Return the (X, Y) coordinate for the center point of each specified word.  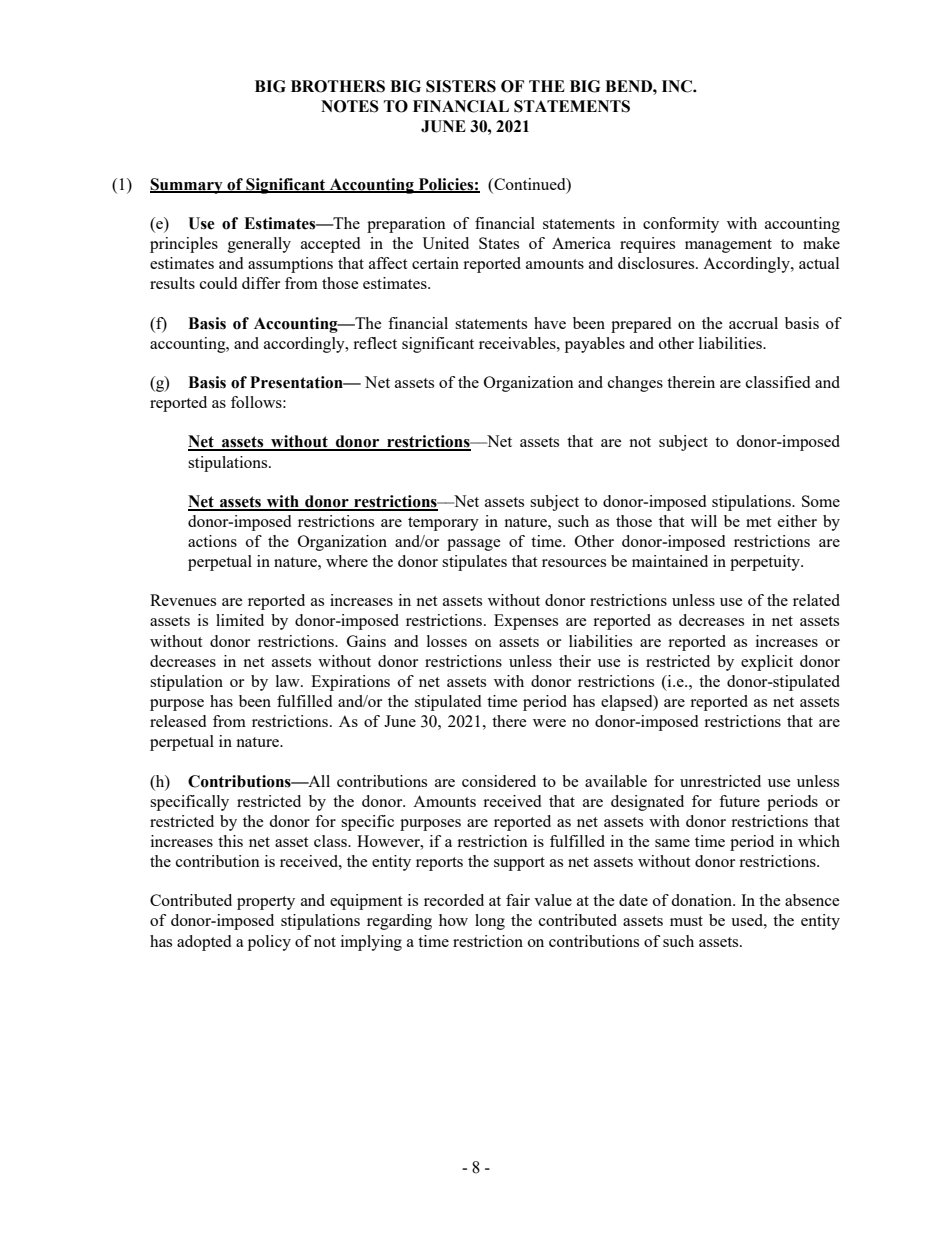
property (266, 903)
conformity (681, 225)
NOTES (350, 106)
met (758, 522)
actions (212, 541)
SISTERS (461, 86)
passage (474, 545)
